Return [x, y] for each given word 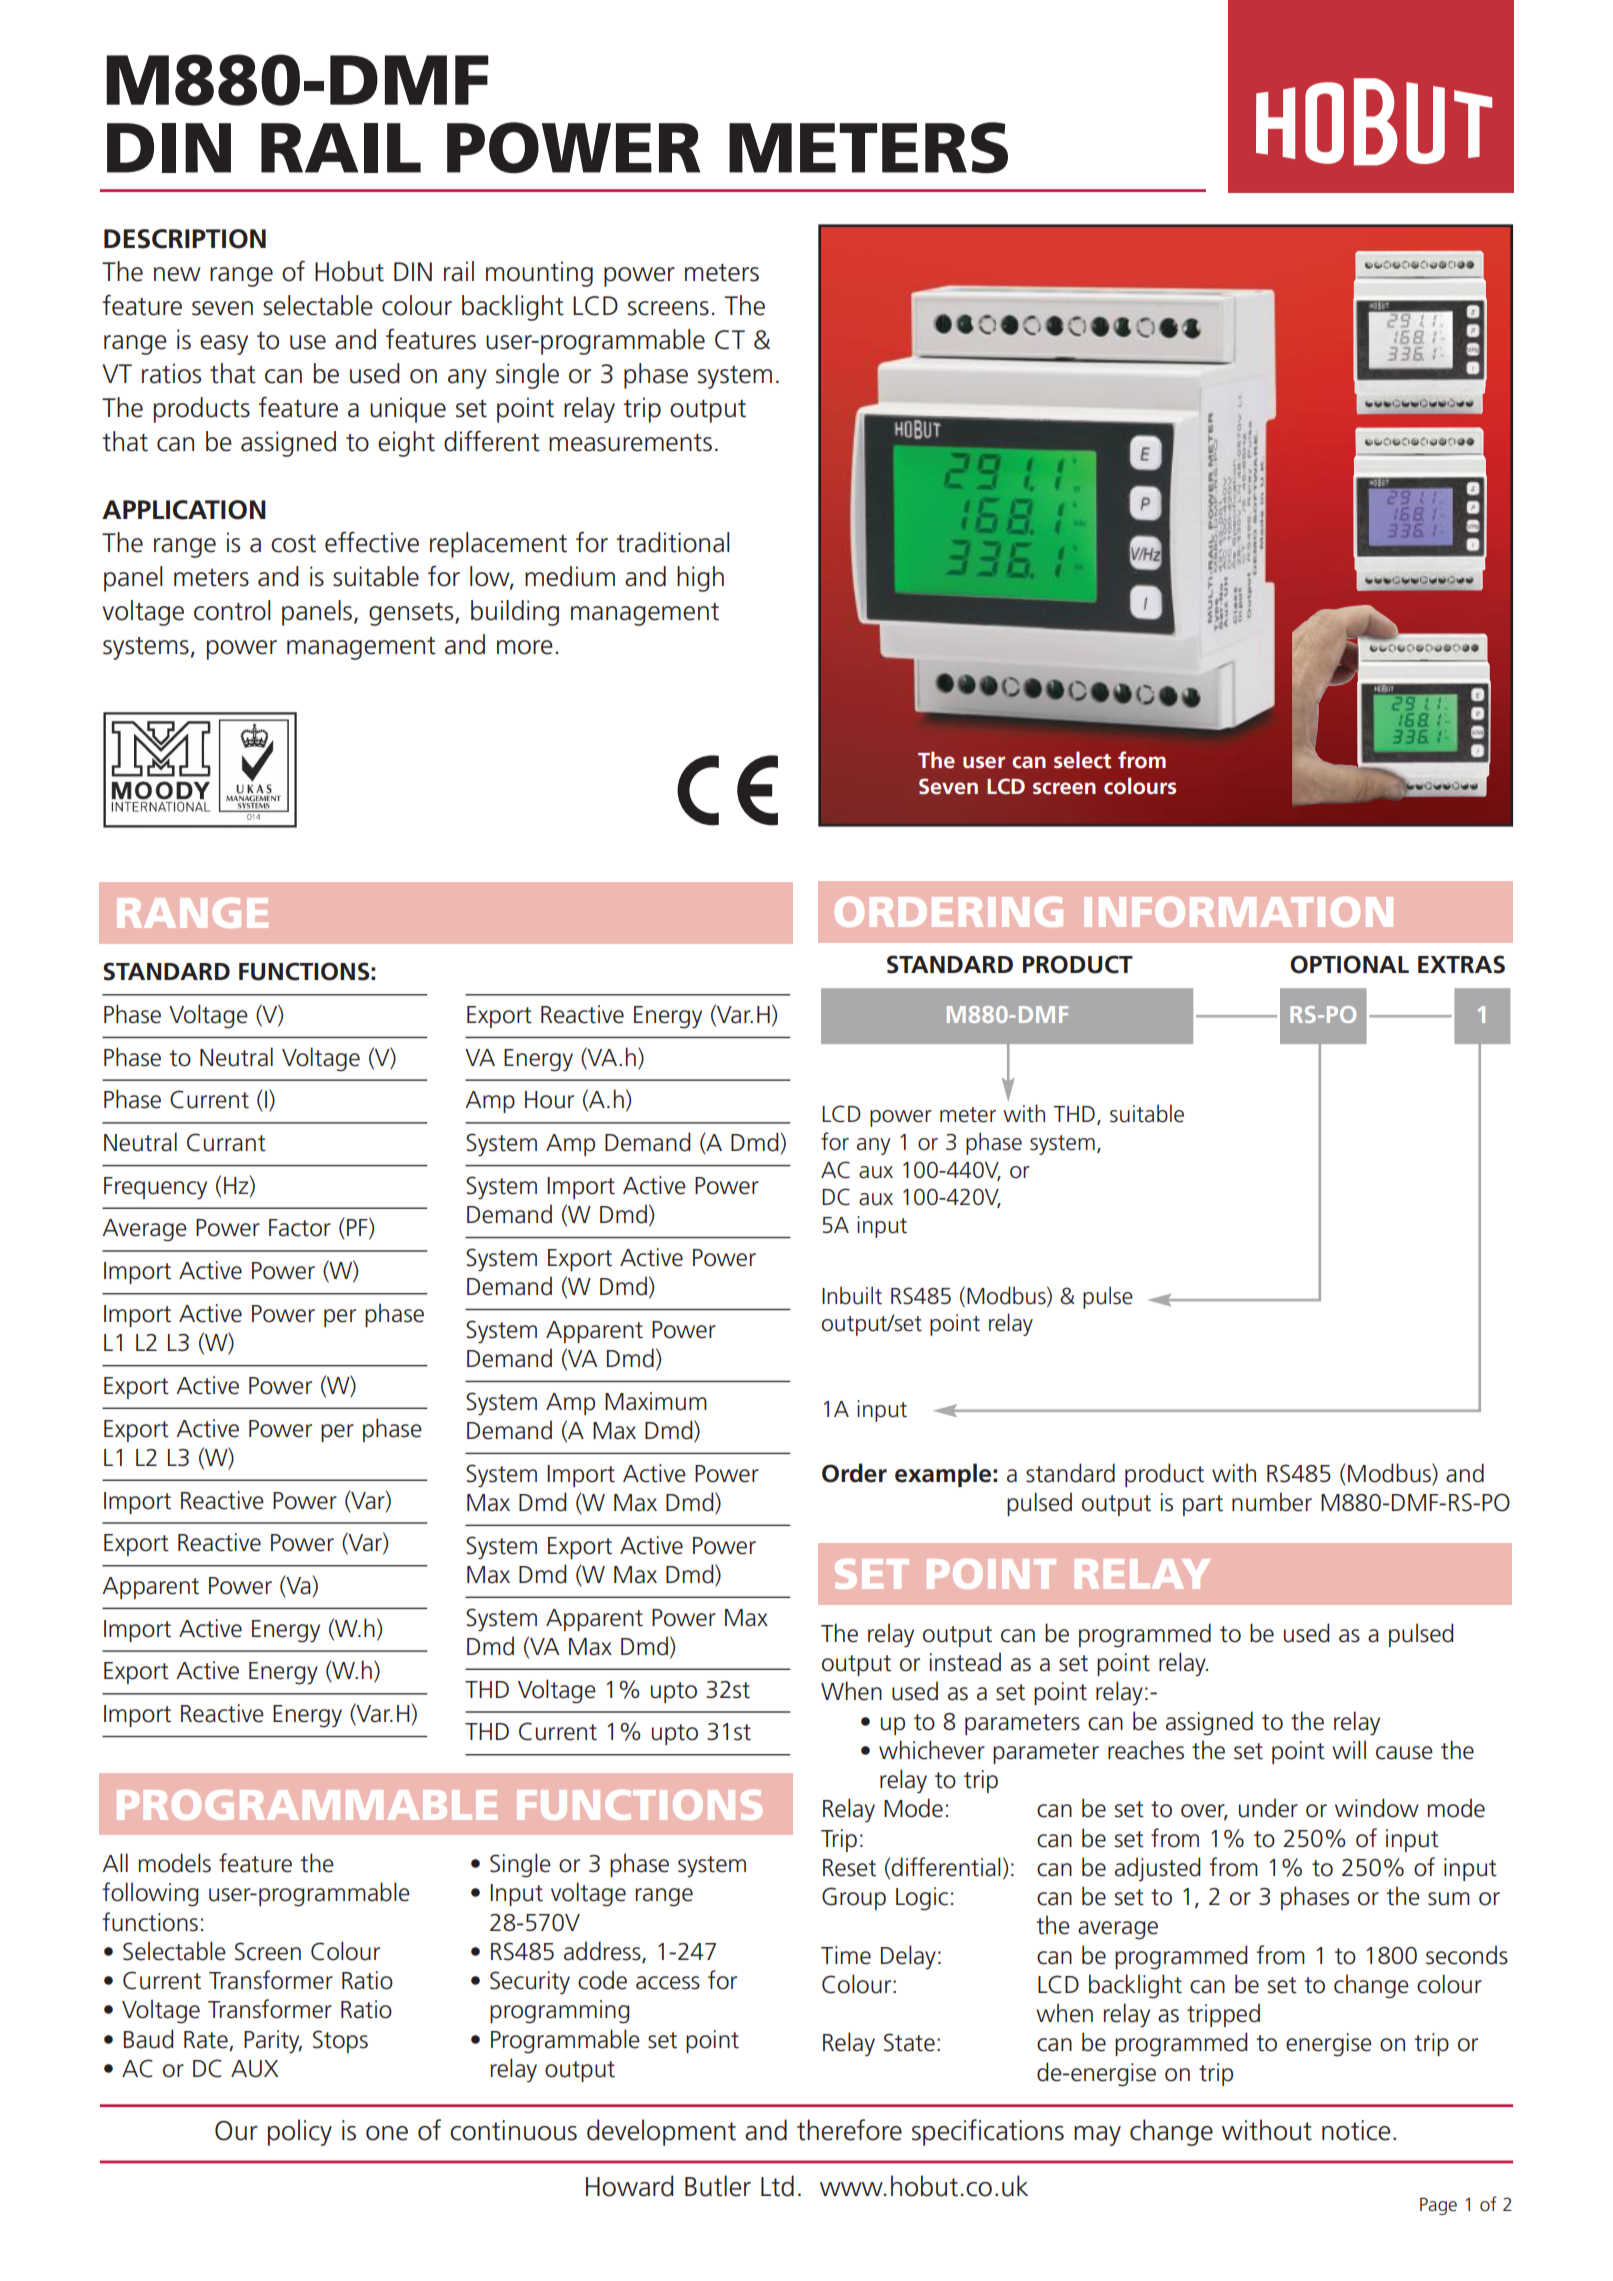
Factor [300, 1228]
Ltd [777, 2186]
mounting [539, 274]
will [1349, 1749]
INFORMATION [1239, 912]
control [232, 610]
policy [300, 2132]
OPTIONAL [1349, 964]
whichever [932, 1750]
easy [224, 345]
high [700, 579]
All [115, 1862]
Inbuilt [852, 1295]
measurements [630, 443]
